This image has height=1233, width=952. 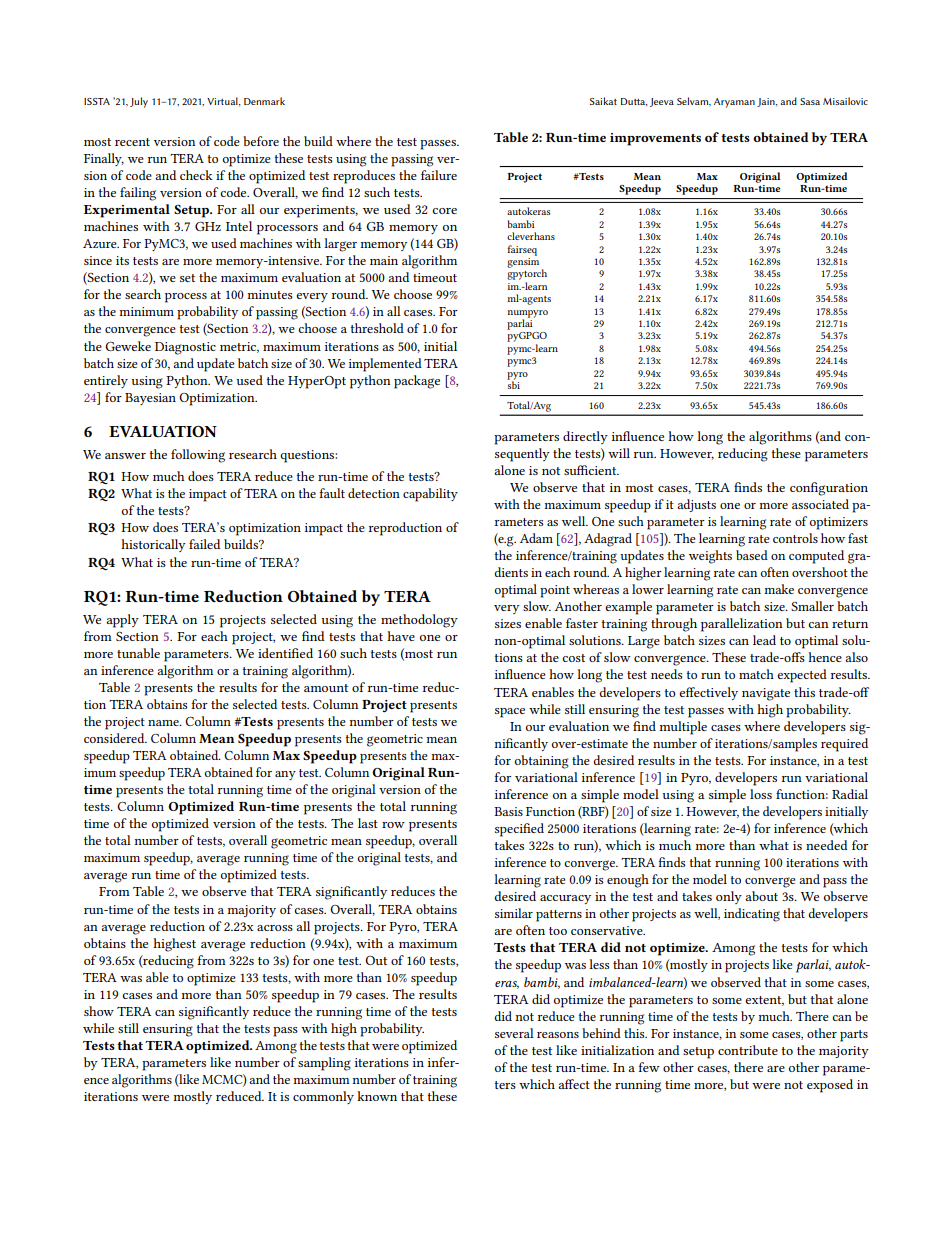 What do you see at coordinates (820, 504) in the image?
I see `associated` at bounding box center [820, 504].
